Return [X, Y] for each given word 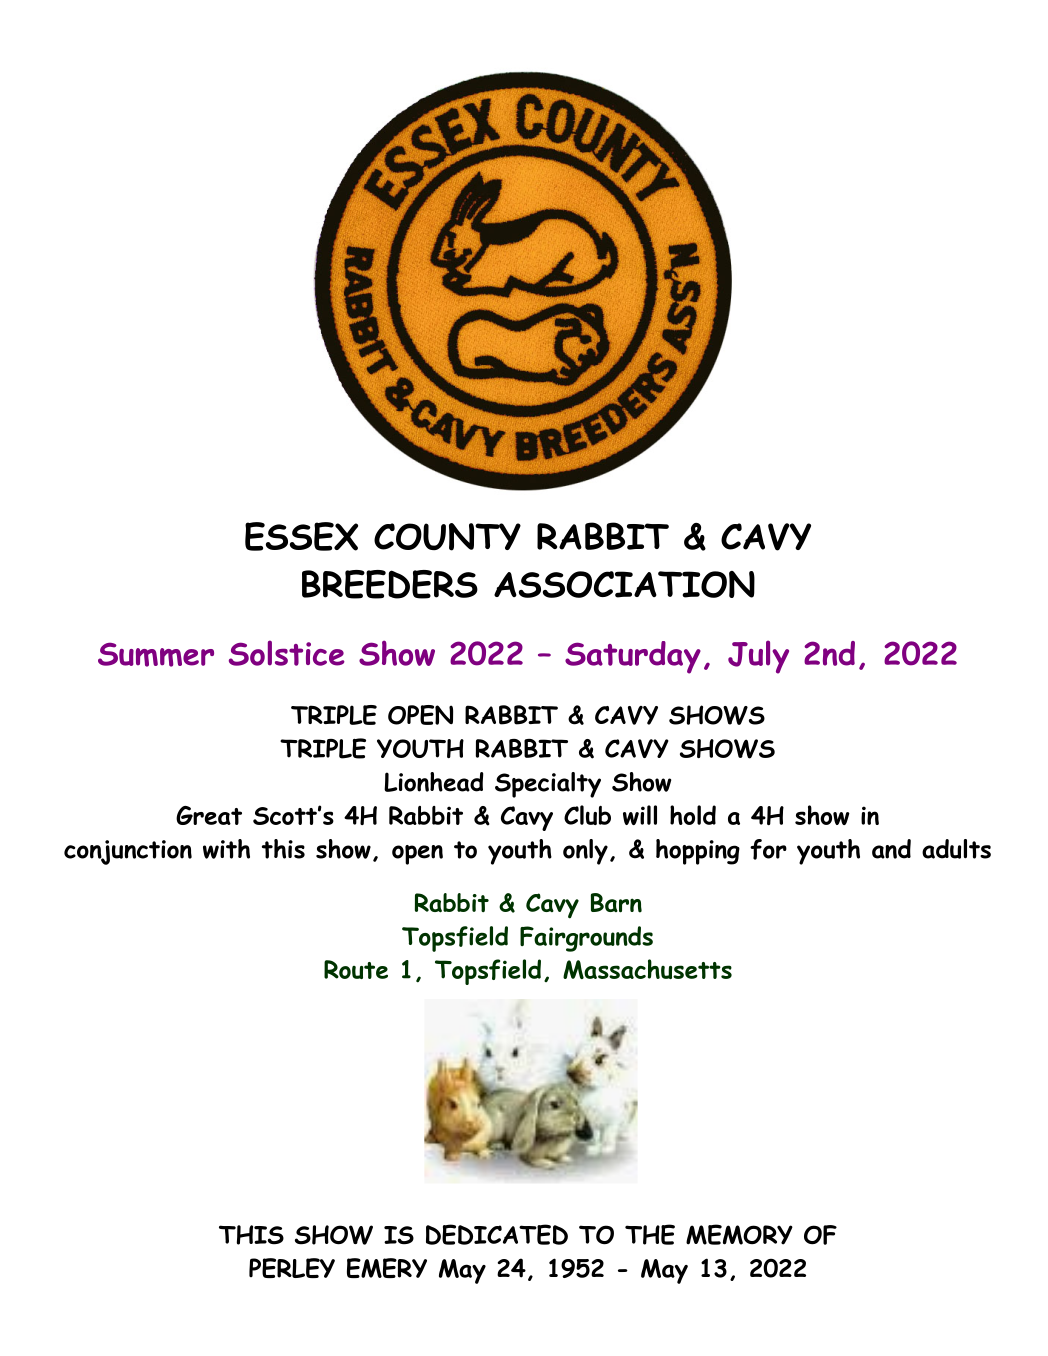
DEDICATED [497, 1234]
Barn [616, 903]
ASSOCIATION [624, 584]
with [226, 849]
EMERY [387, 1268]
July [758, 657]
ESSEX [301, 536]
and [891, 849]
